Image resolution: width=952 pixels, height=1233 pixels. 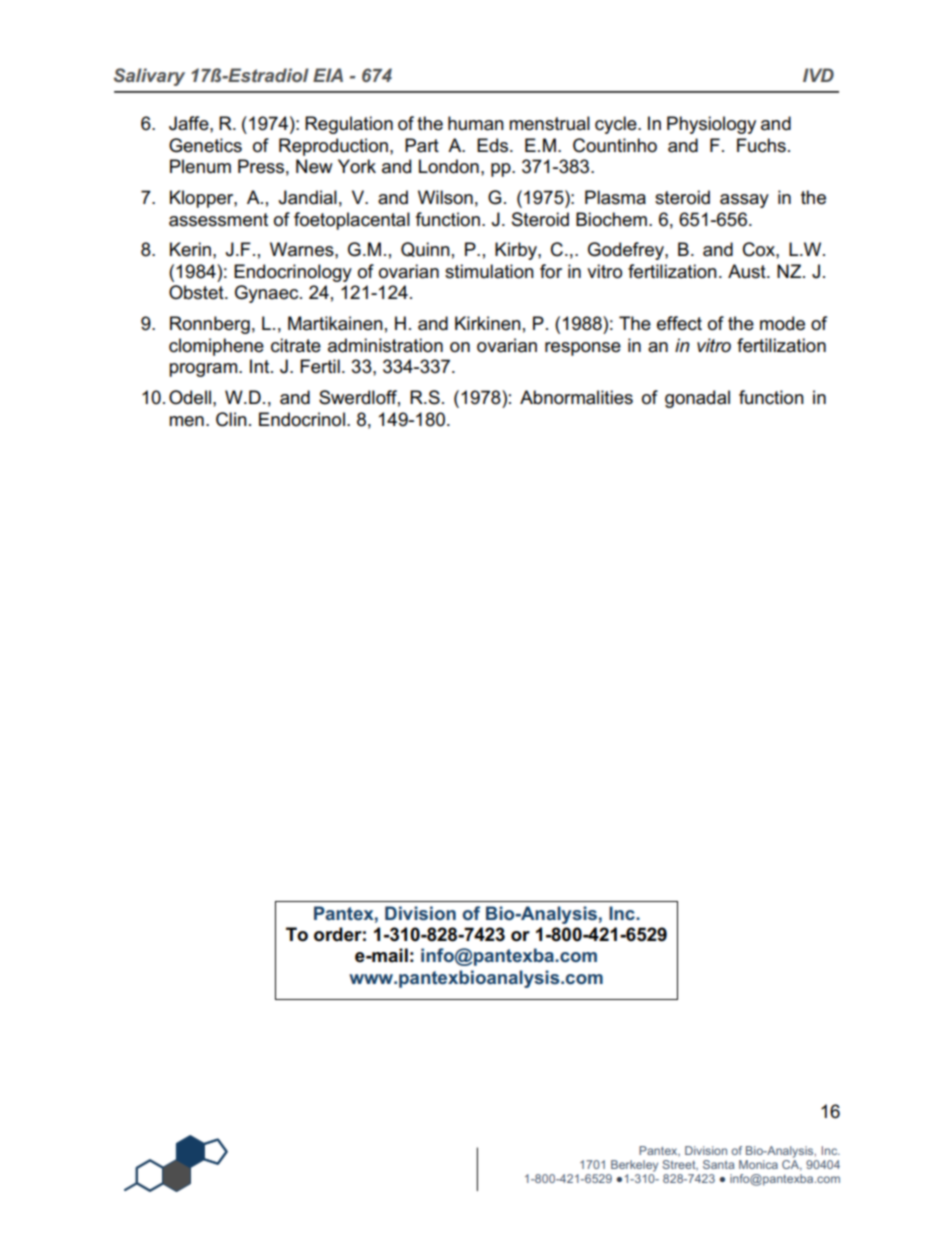 I want to click on human, so click(x=476, y=123).
